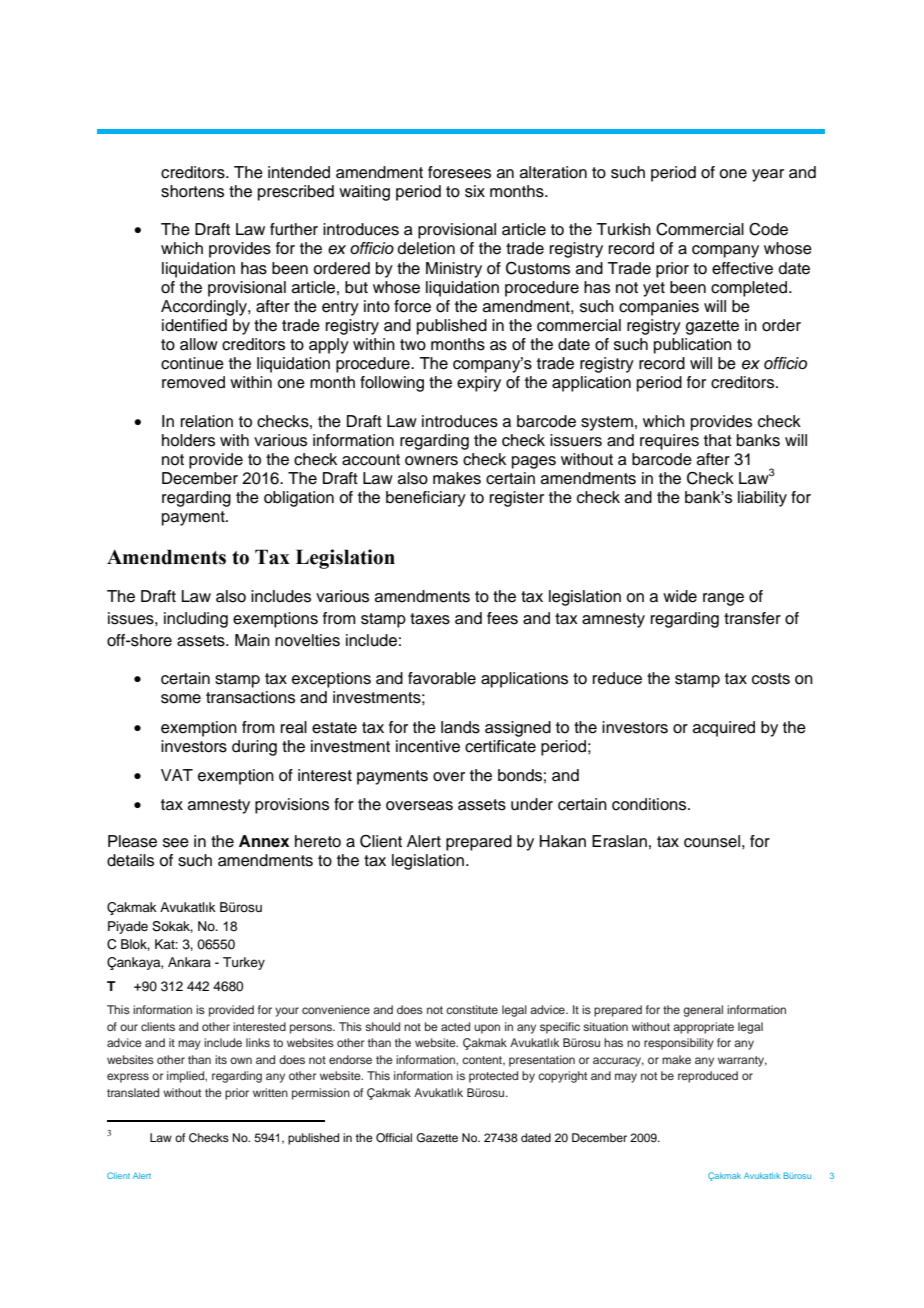  I want to click on Turkish, so click(623, 229).
